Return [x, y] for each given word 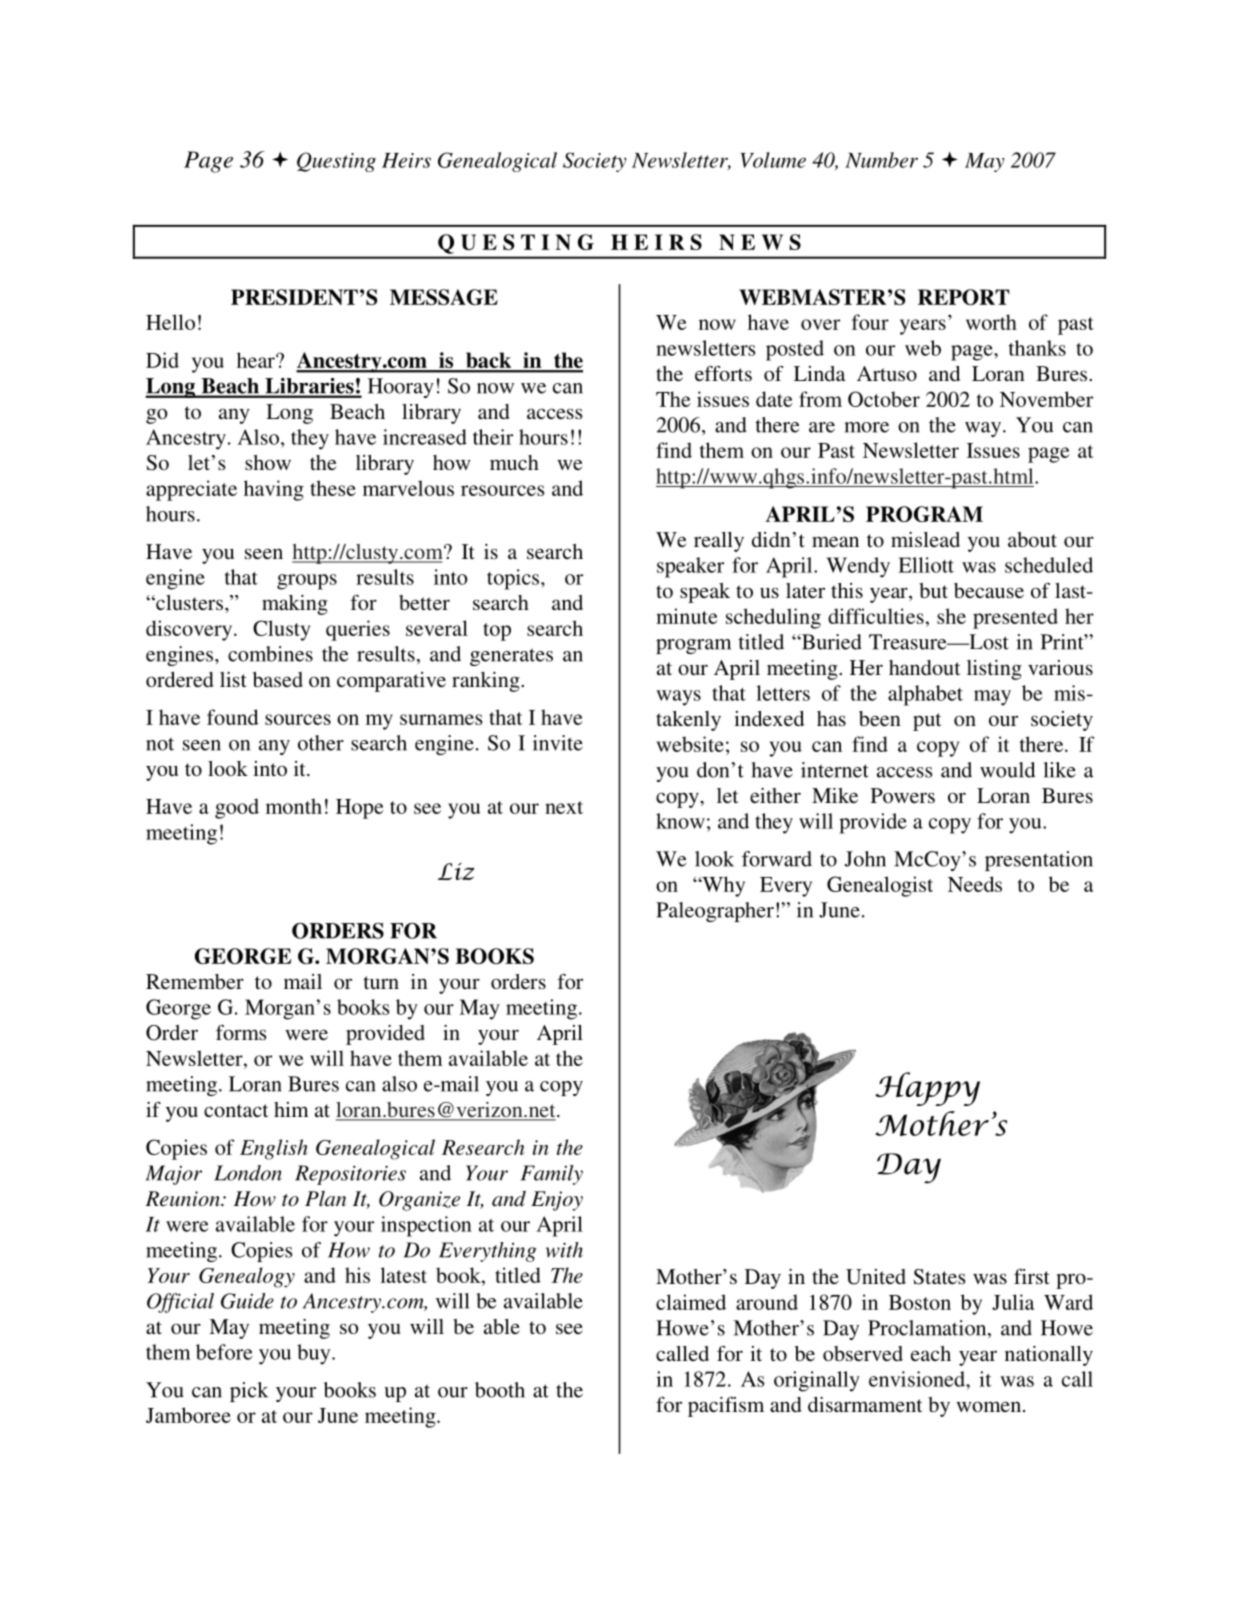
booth [500, 1390]
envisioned [918, 1379]
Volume [773, 160]
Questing [336, 162]
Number [881, 160]
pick [249, 1392]
